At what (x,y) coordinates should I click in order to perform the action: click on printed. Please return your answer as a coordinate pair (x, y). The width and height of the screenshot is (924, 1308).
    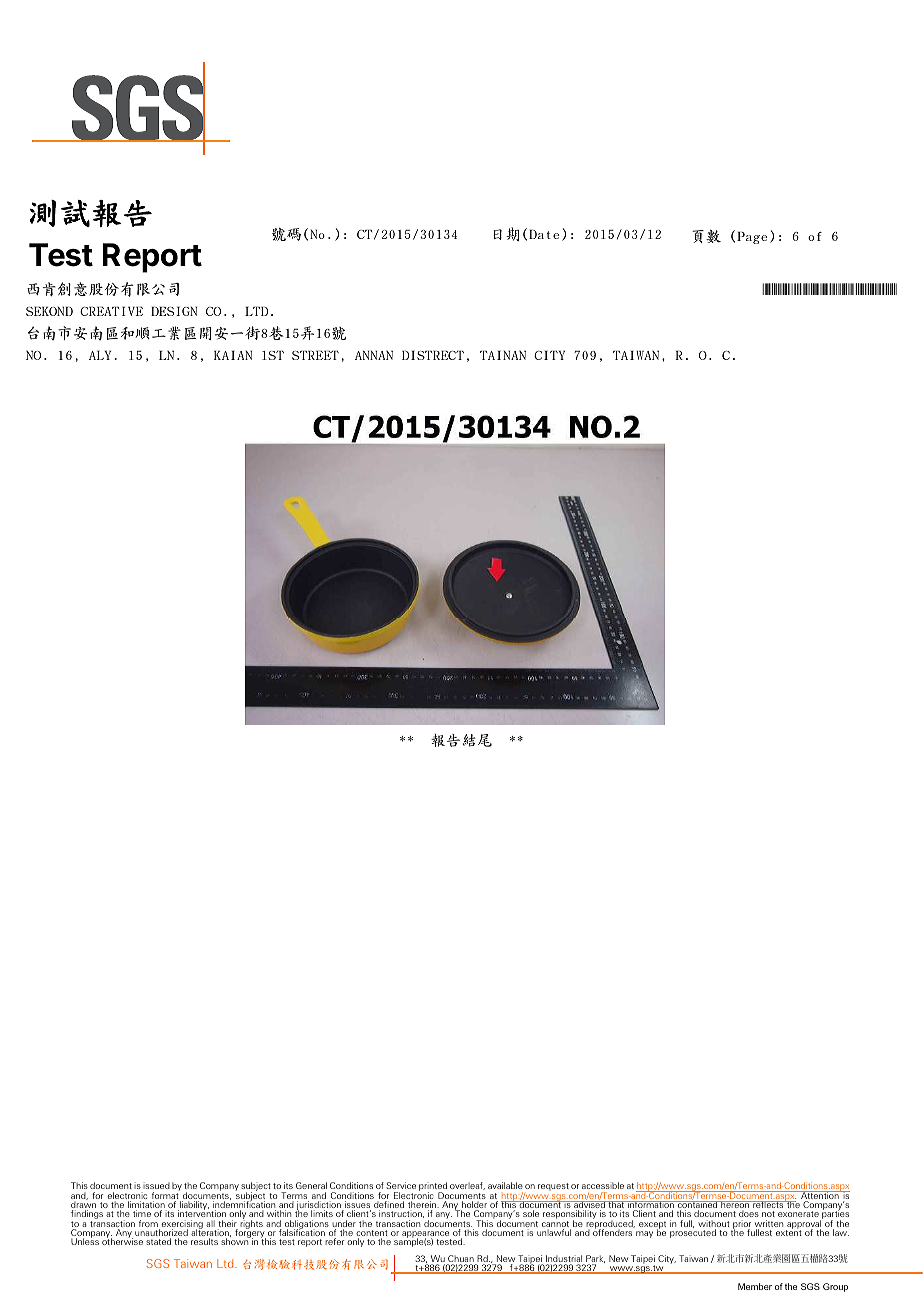
    Looking at the image, I should click on (433, 1188).
